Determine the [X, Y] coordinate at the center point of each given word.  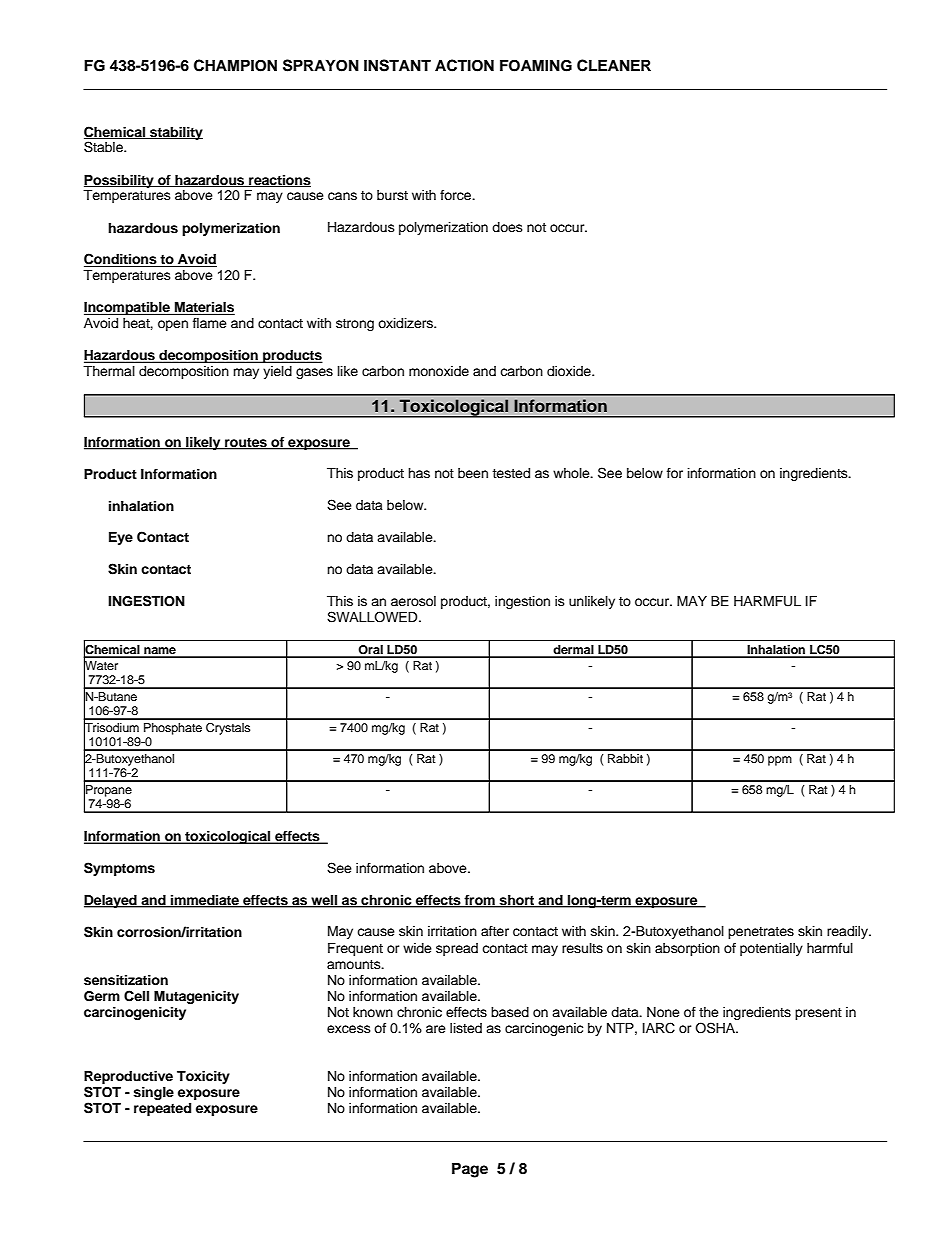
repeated [162, 1109]
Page [470, 1170]
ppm [780, 761]
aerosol [413, 601]
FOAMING [536, 65]
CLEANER [614, 65]
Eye [121, 538]
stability [175, 133]
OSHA [716, 1028]
